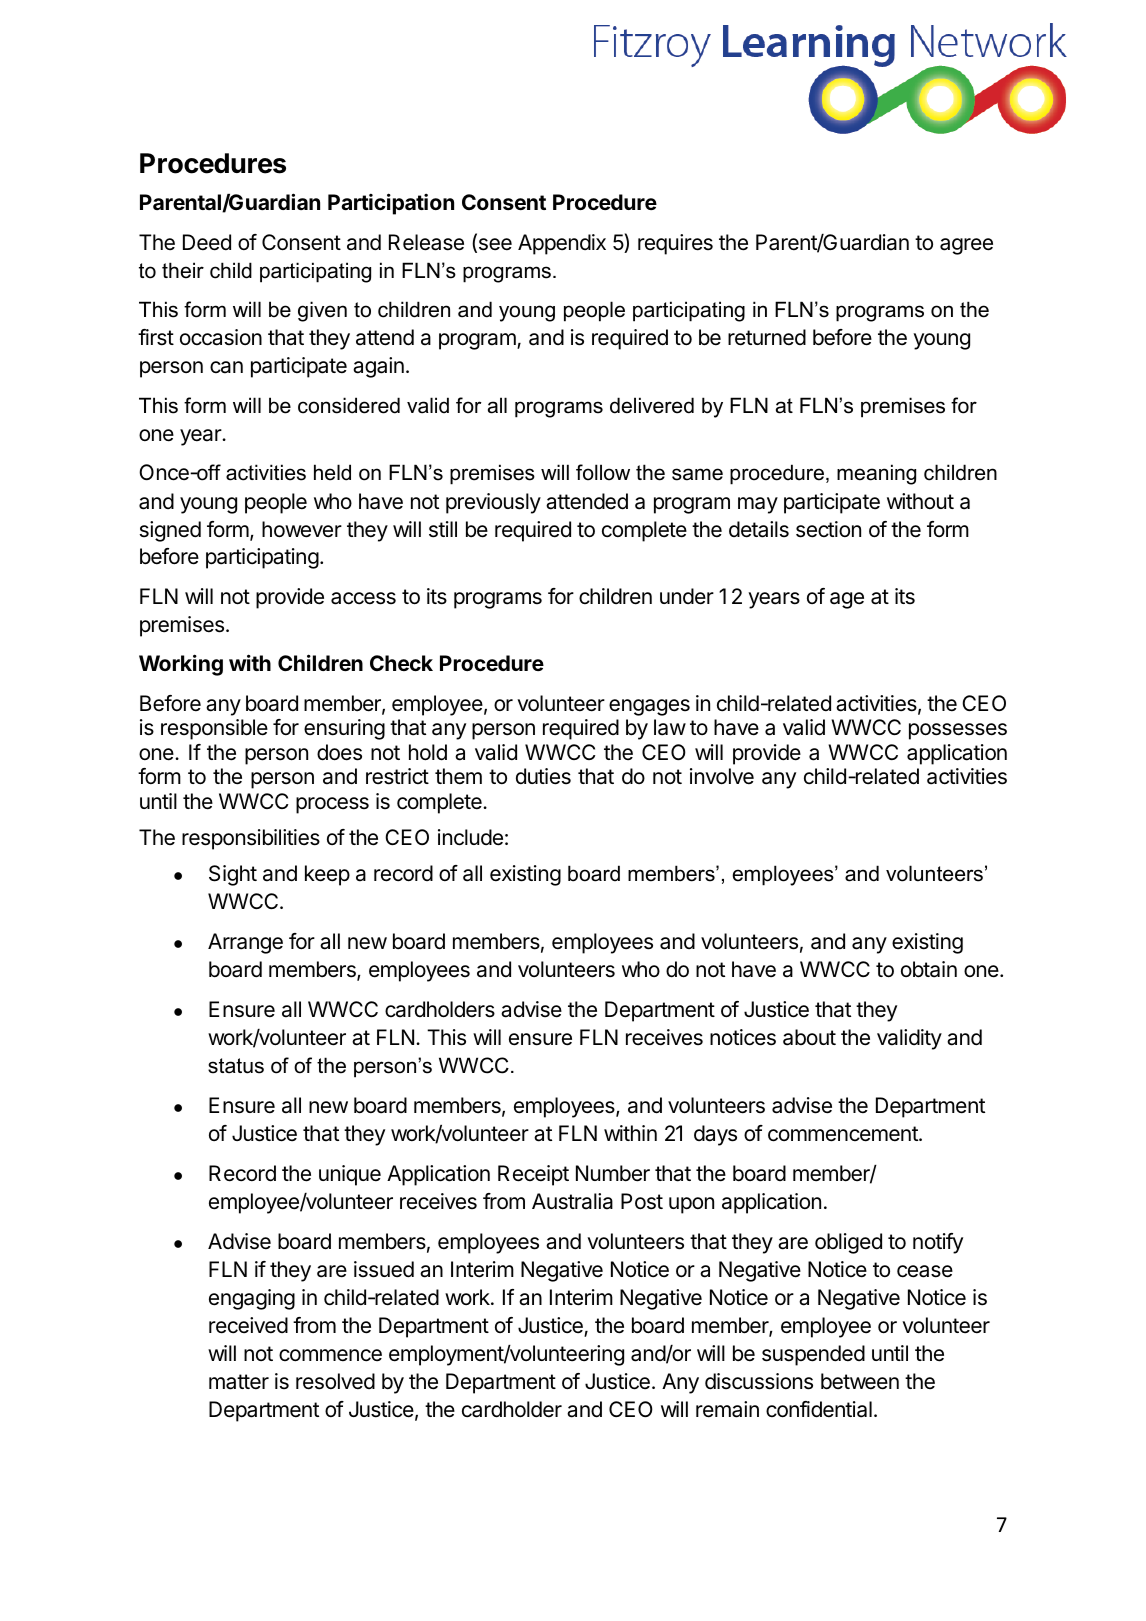 The width and height of the image is (1146, 1621). What do you see at coordinates (236, 1066) in the image?
I see `status` at bounding box center [236, 1066].
